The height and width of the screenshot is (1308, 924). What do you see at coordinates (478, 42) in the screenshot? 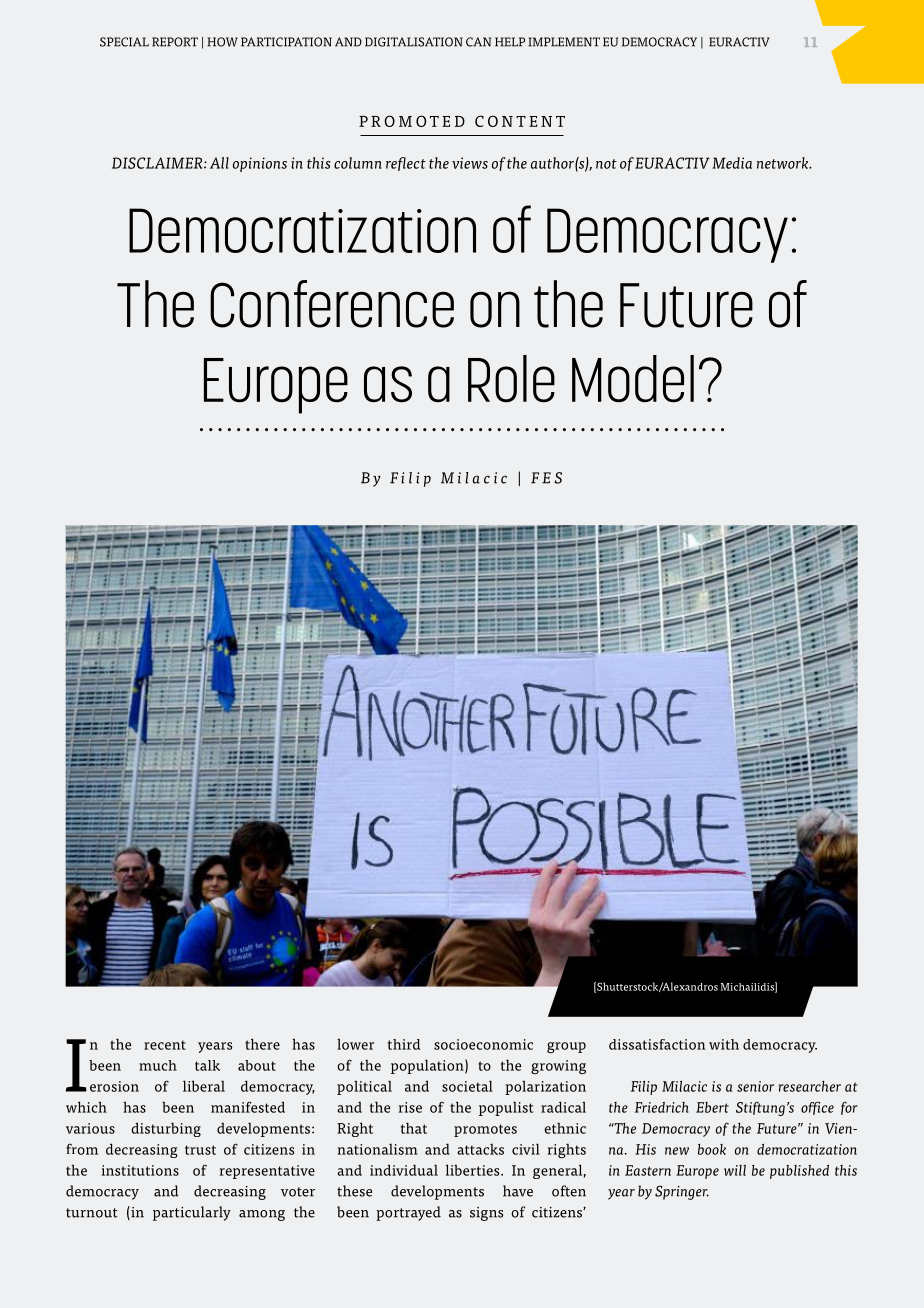
I see `CAN` at bounding box center [478, 42].
